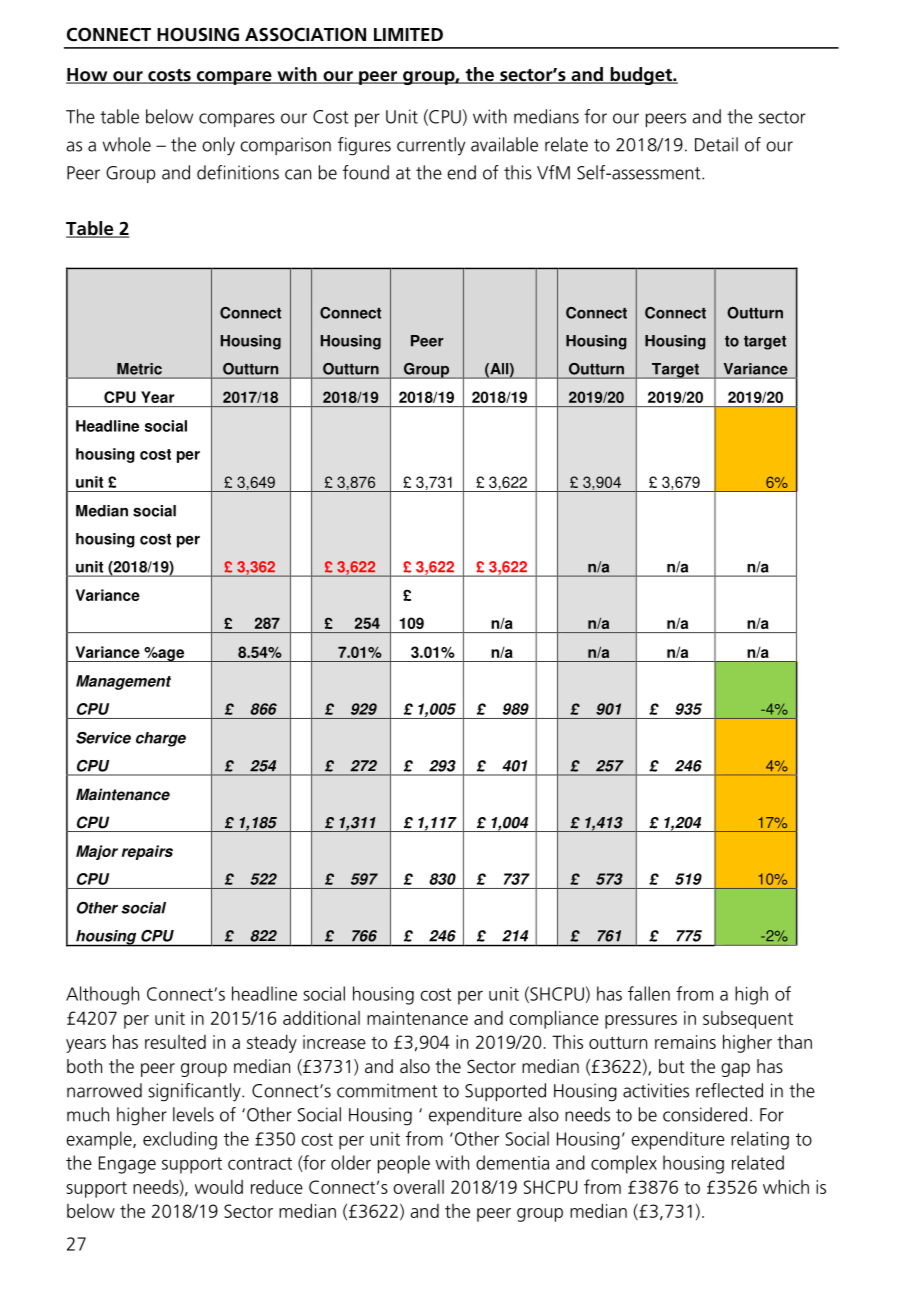  What do you see at coordinates (716, 144) in the screenshot?
I see `Detail` at bounding box center [716, 144].
